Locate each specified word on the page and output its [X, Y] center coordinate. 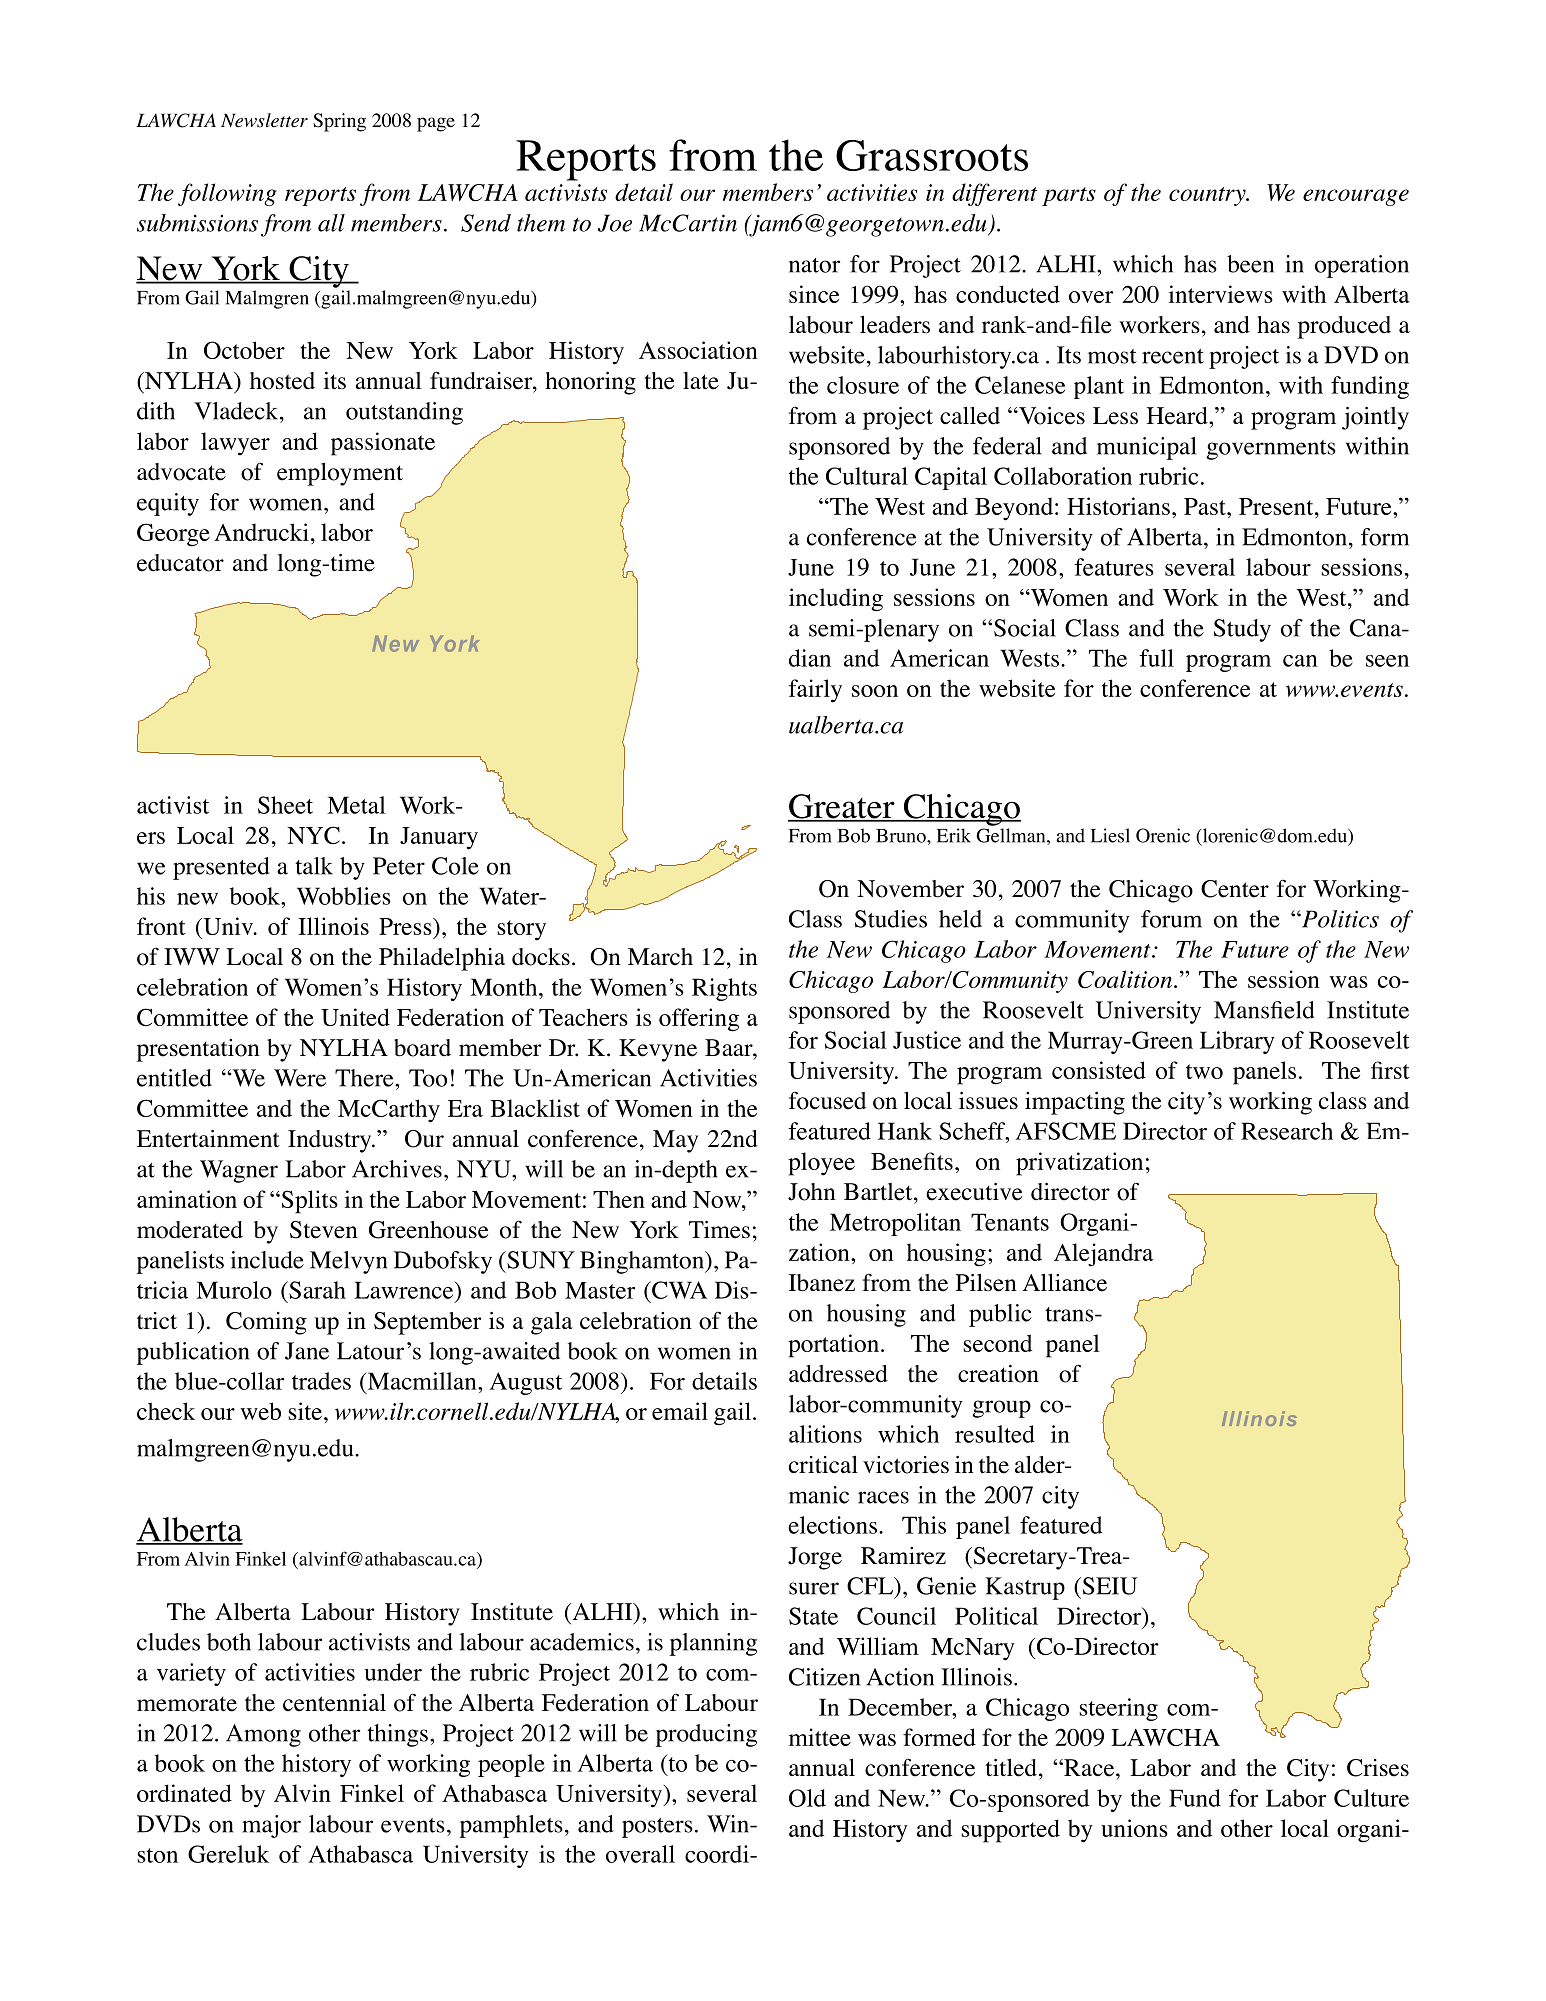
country [1208, 196]
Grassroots [932, 155]
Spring [339, 122]
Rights [724, 989]
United [355, 1017]
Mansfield [1264, 1010]
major [271, 1826]
